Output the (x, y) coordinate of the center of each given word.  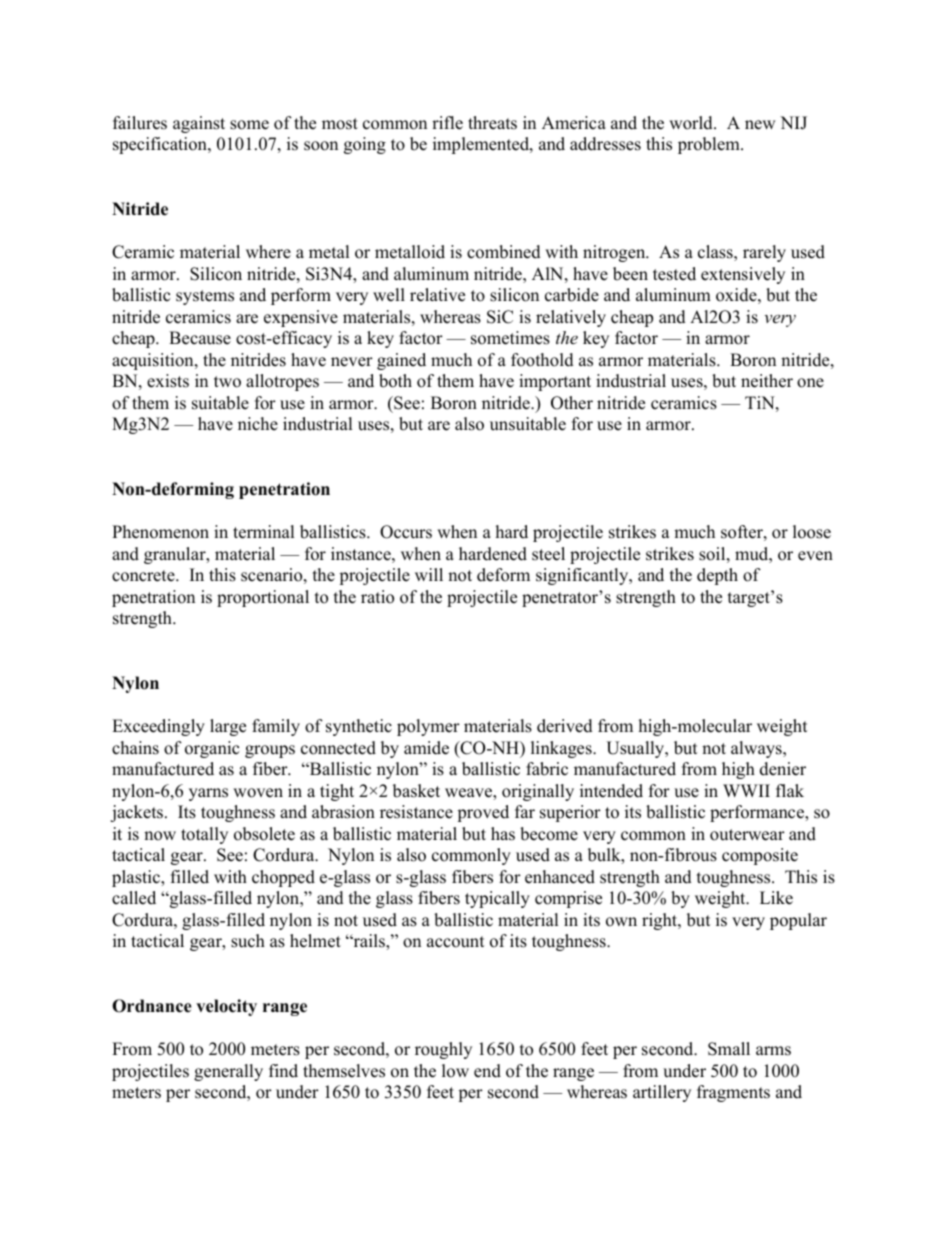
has (503, 834)
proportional (263, 598)
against (199, 124)
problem (710, 145)
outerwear (747, 835)
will (429, 574)
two (227, 382)
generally (228, 1072)
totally (204, 835)
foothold (542, 360)
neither (767, 381)
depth (717, 576)
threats (492, 123)
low (455, 1071)
